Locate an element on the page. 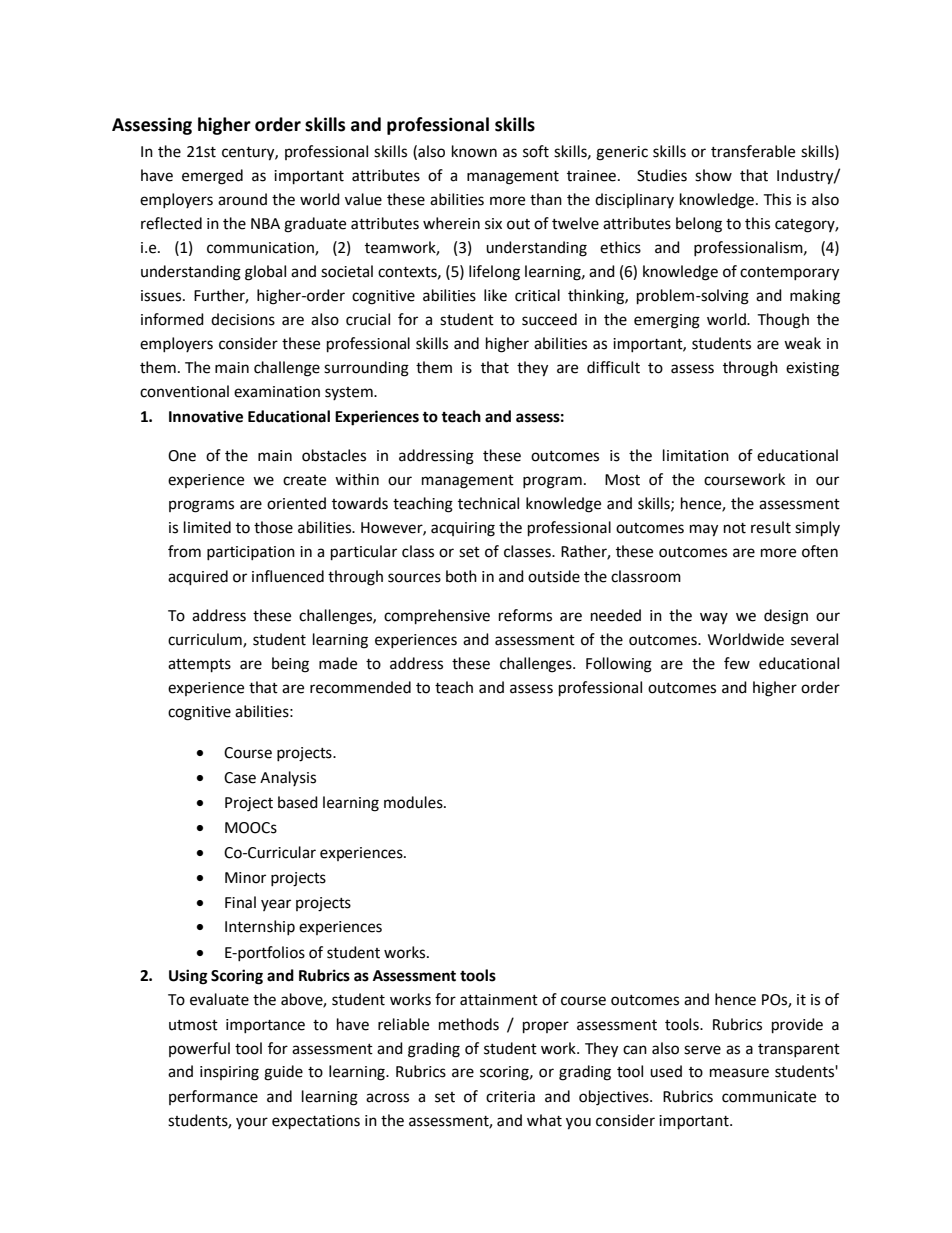  around is located at coordinates (242, 199).
